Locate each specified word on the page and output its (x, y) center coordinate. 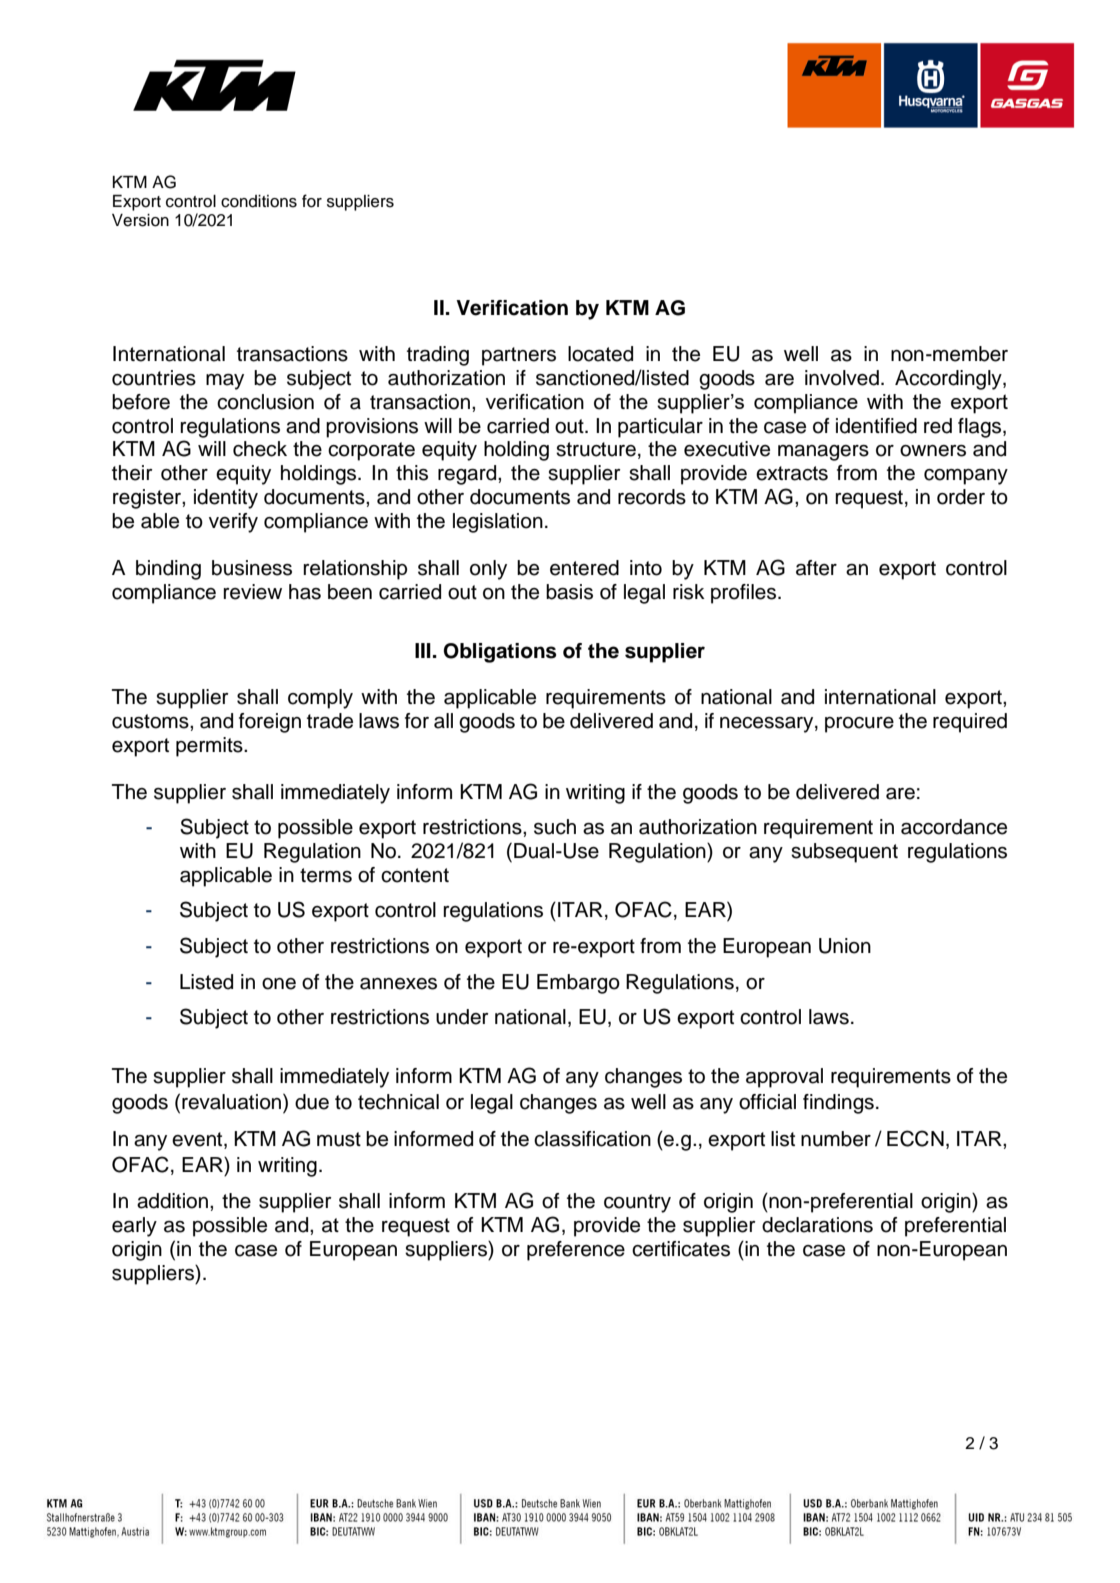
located (600, 354)
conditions (259, 201)
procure (859, 725)
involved (842, 378)
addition (172, 1201)
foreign (270, 723)
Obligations (500, 653)
